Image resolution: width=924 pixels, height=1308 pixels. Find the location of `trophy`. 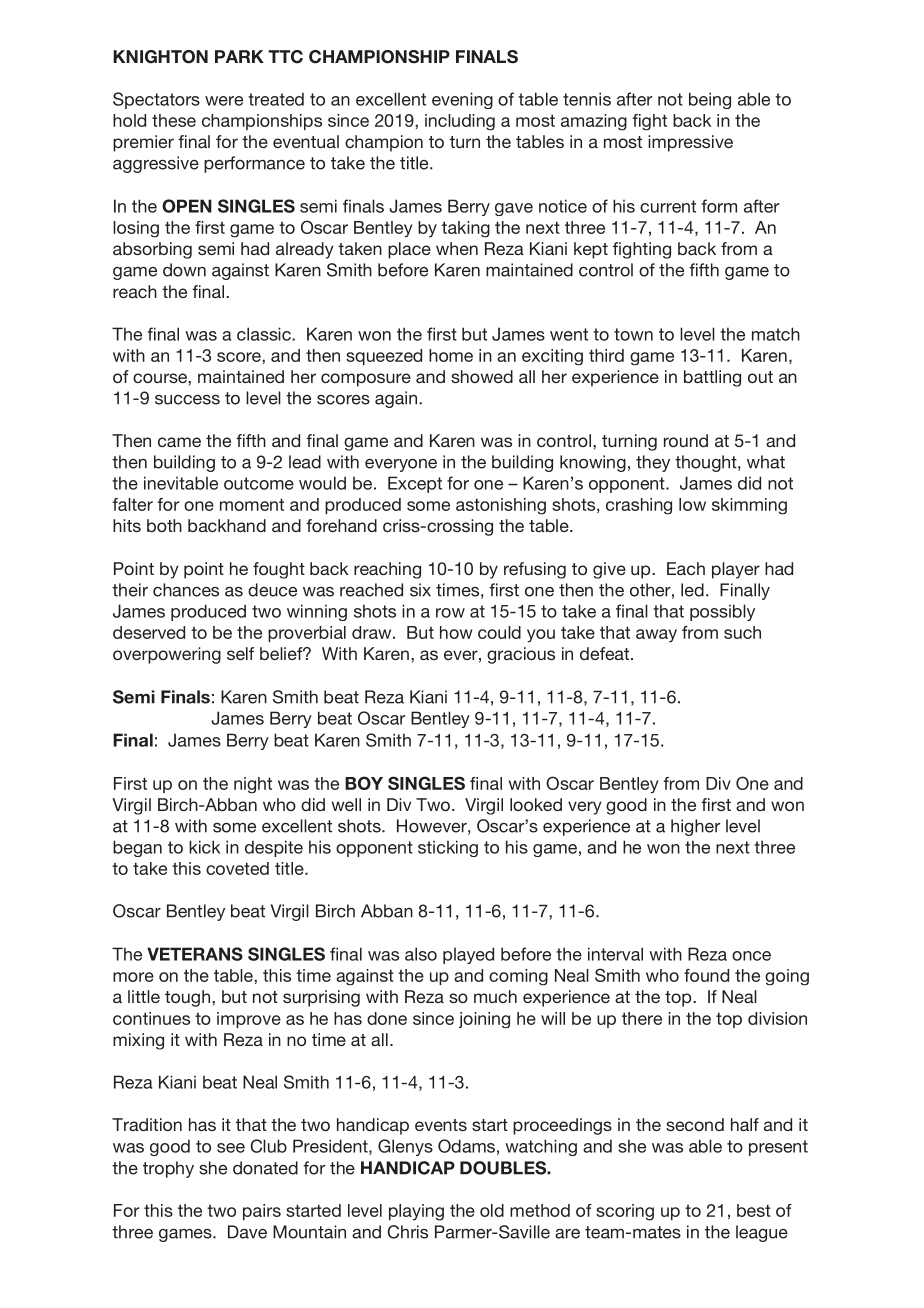

trophy is located at coordinates (168, 1169).
